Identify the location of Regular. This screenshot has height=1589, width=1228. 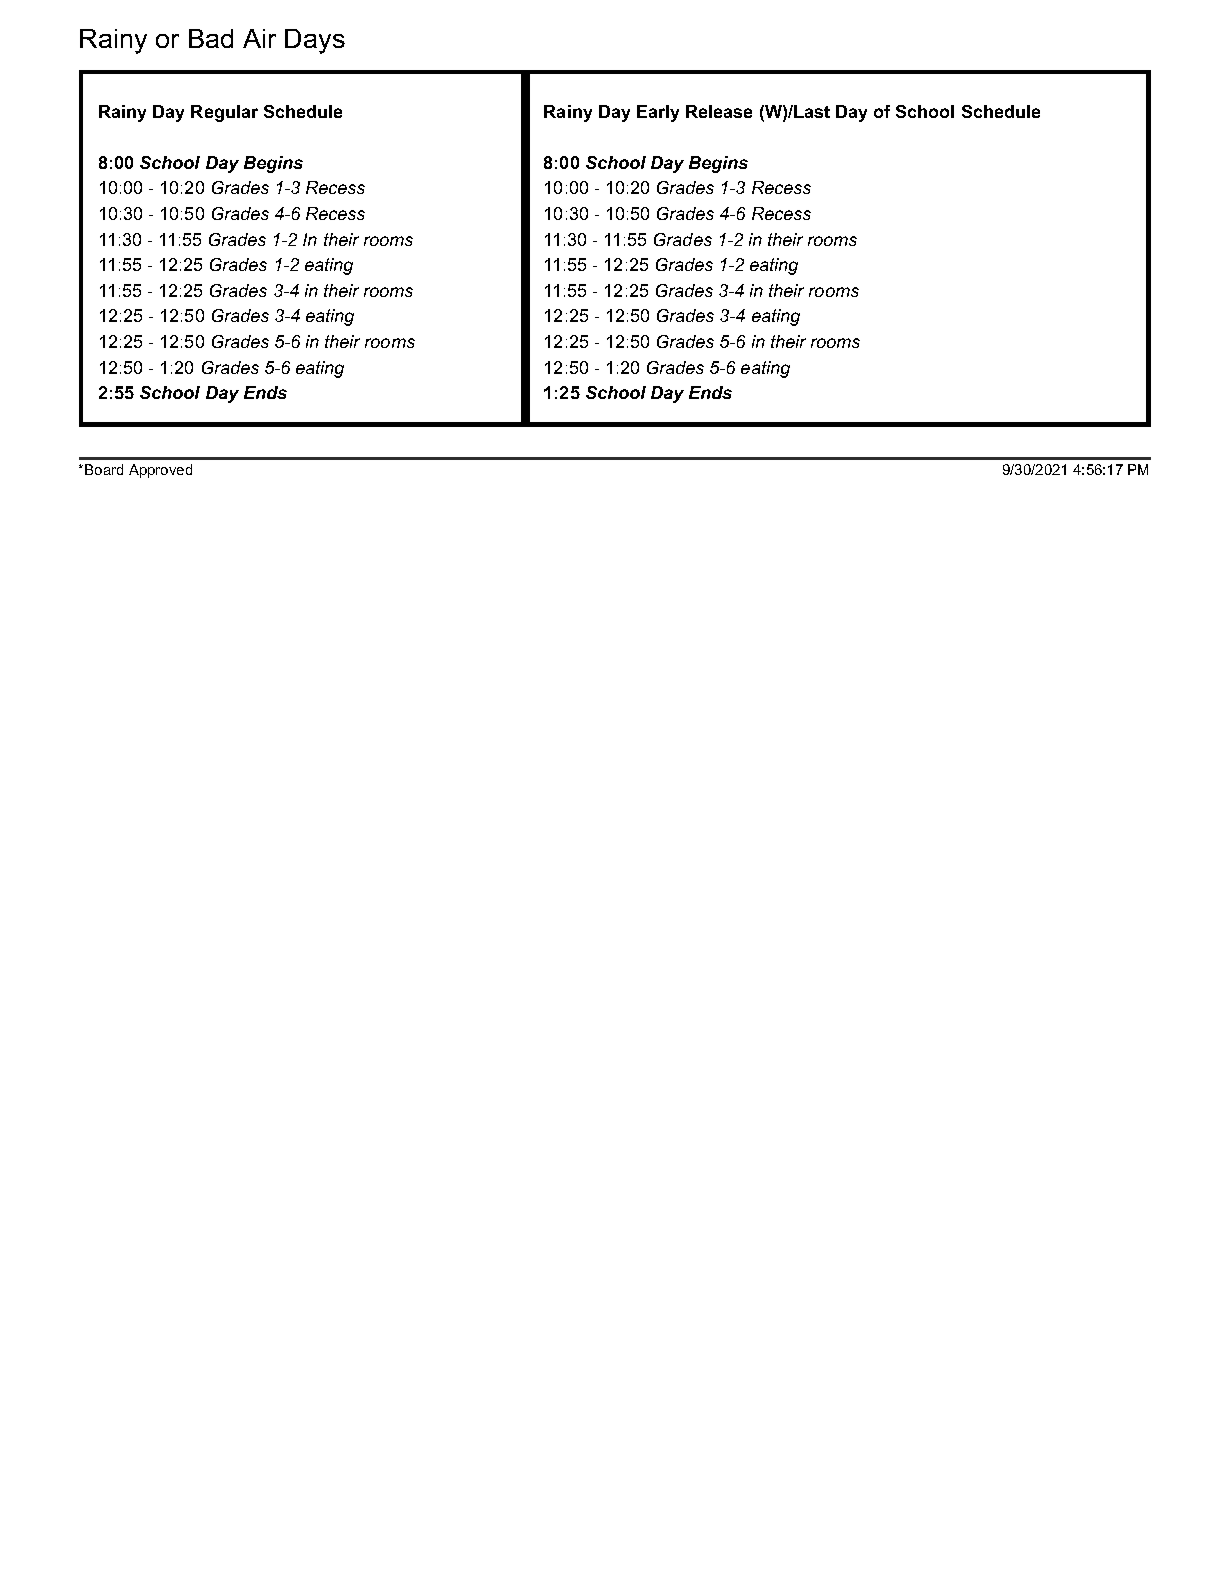
(224, 113).
